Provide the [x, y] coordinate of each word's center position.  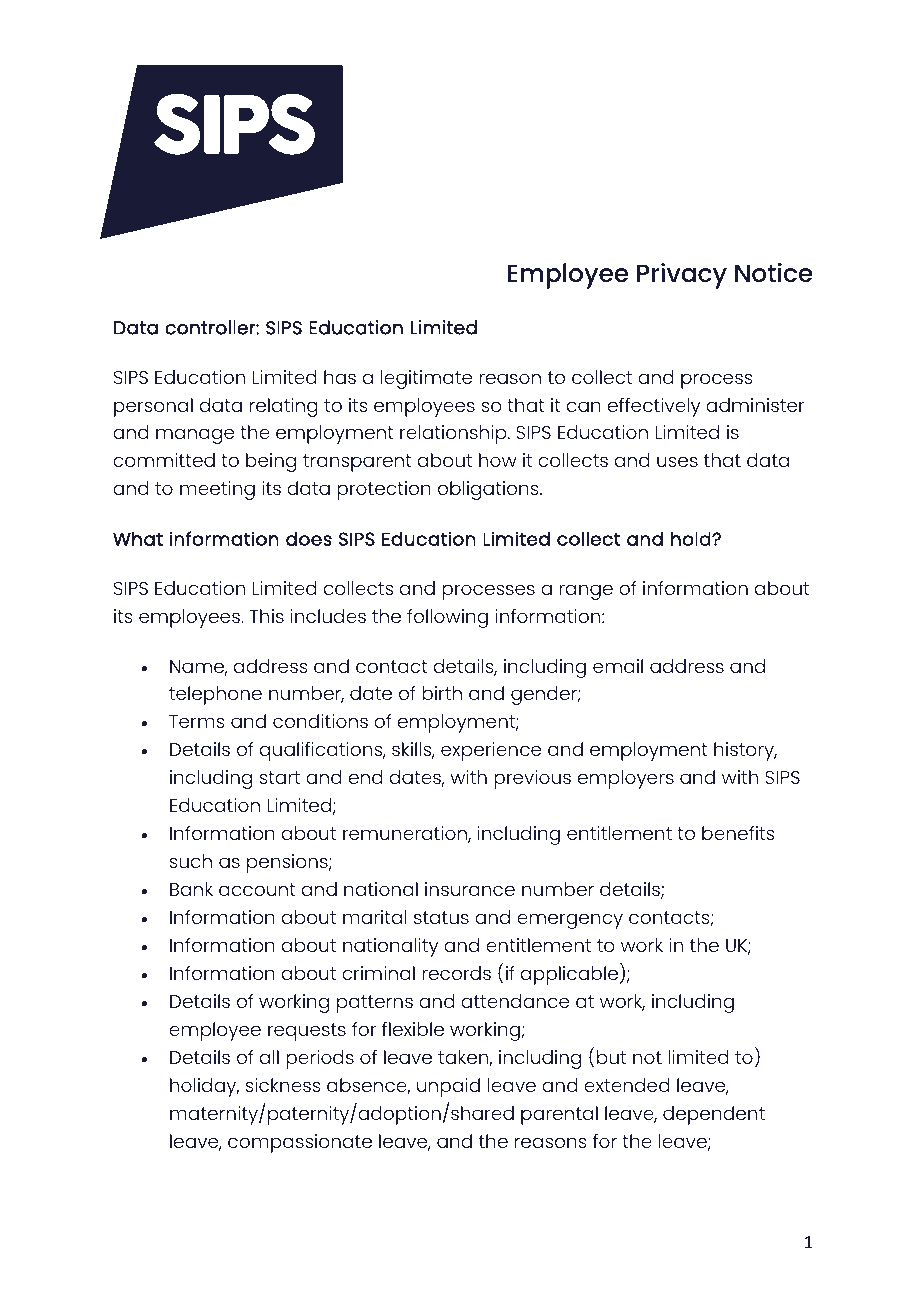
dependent [714, 1115]
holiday [204, 1087]
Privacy [682, 276]
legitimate [426, 379]
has [340, 377]
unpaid [448, 1087]
